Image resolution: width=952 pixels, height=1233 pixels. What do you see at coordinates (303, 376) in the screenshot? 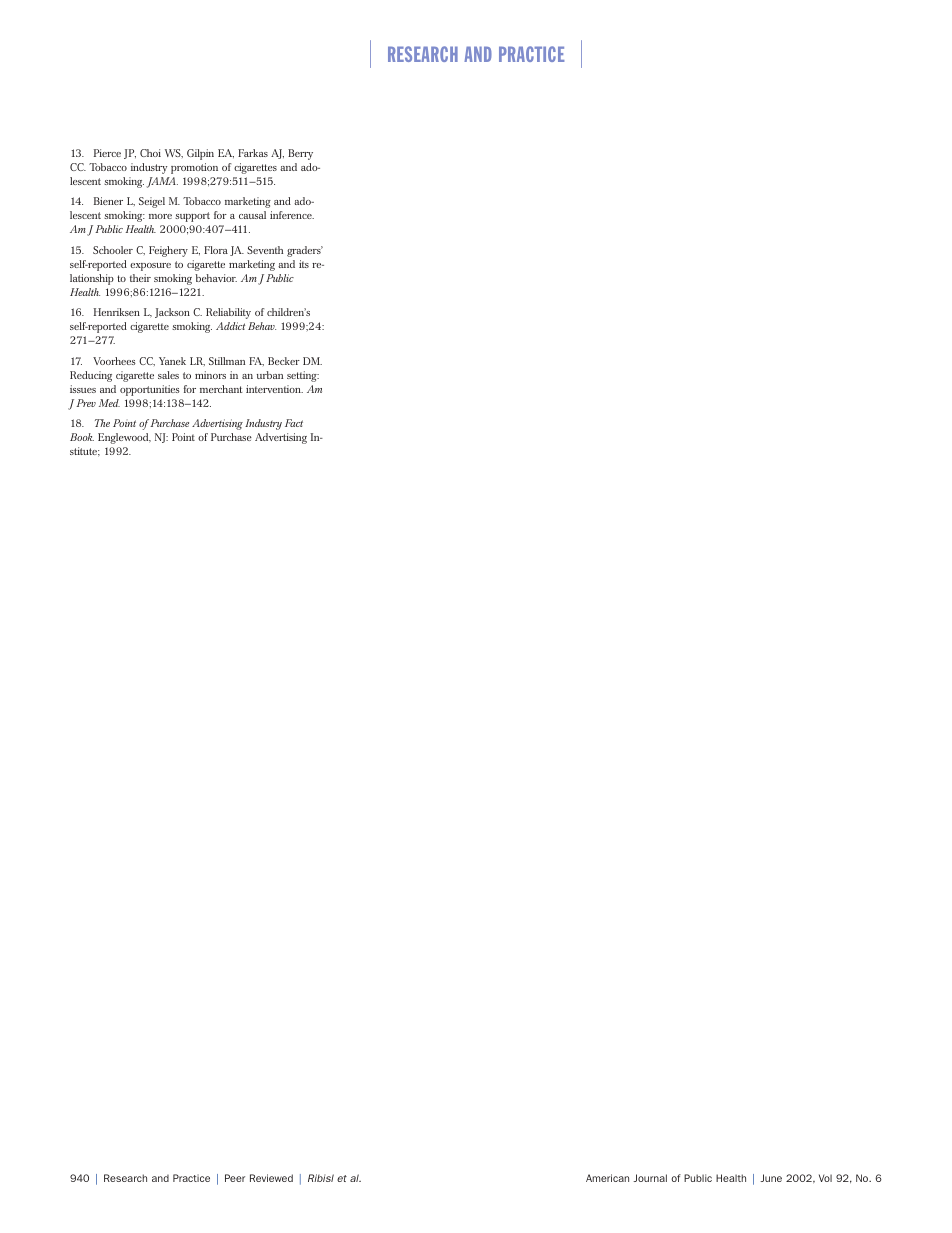
I see `setting` at bounding box center [303, 376].
